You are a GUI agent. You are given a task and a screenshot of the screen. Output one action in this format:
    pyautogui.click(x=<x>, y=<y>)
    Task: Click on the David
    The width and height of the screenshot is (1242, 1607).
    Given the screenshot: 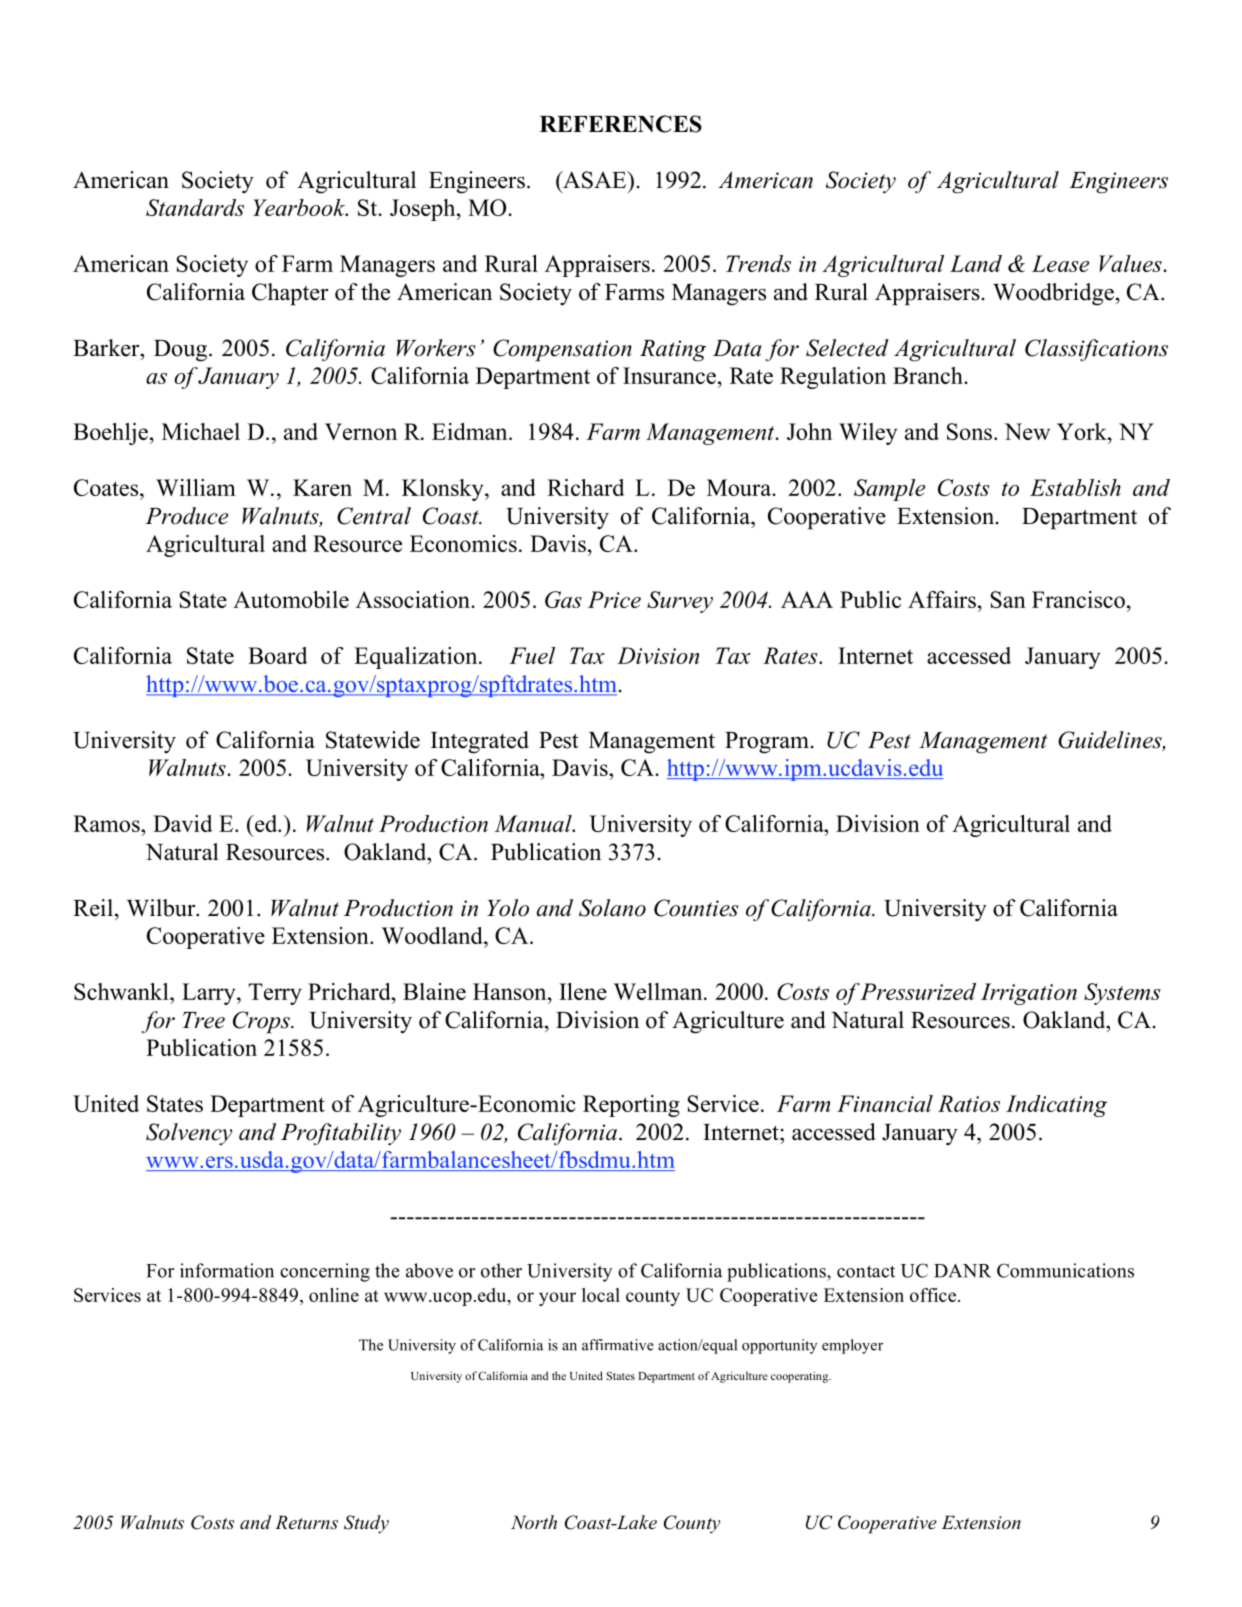 What is the action you would take?
    pyautogui.click(x=183, y=823)
